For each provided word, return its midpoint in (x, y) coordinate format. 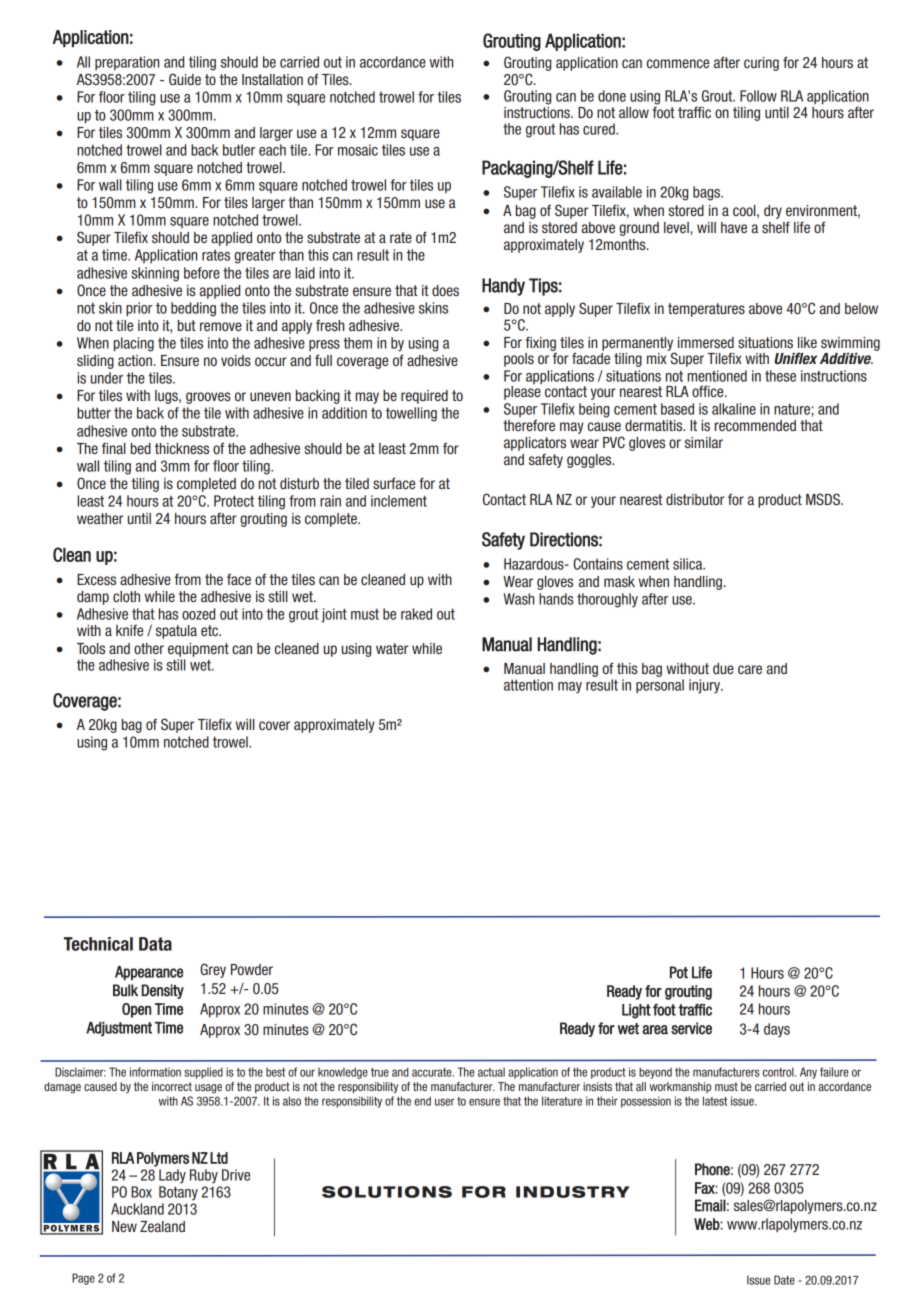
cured (600, 129)
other (149, 648)
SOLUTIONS (387, 1192)
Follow (758, 96)
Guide (185, 79)
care (750, 669)
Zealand (162, 1226)
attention (528, 685)
